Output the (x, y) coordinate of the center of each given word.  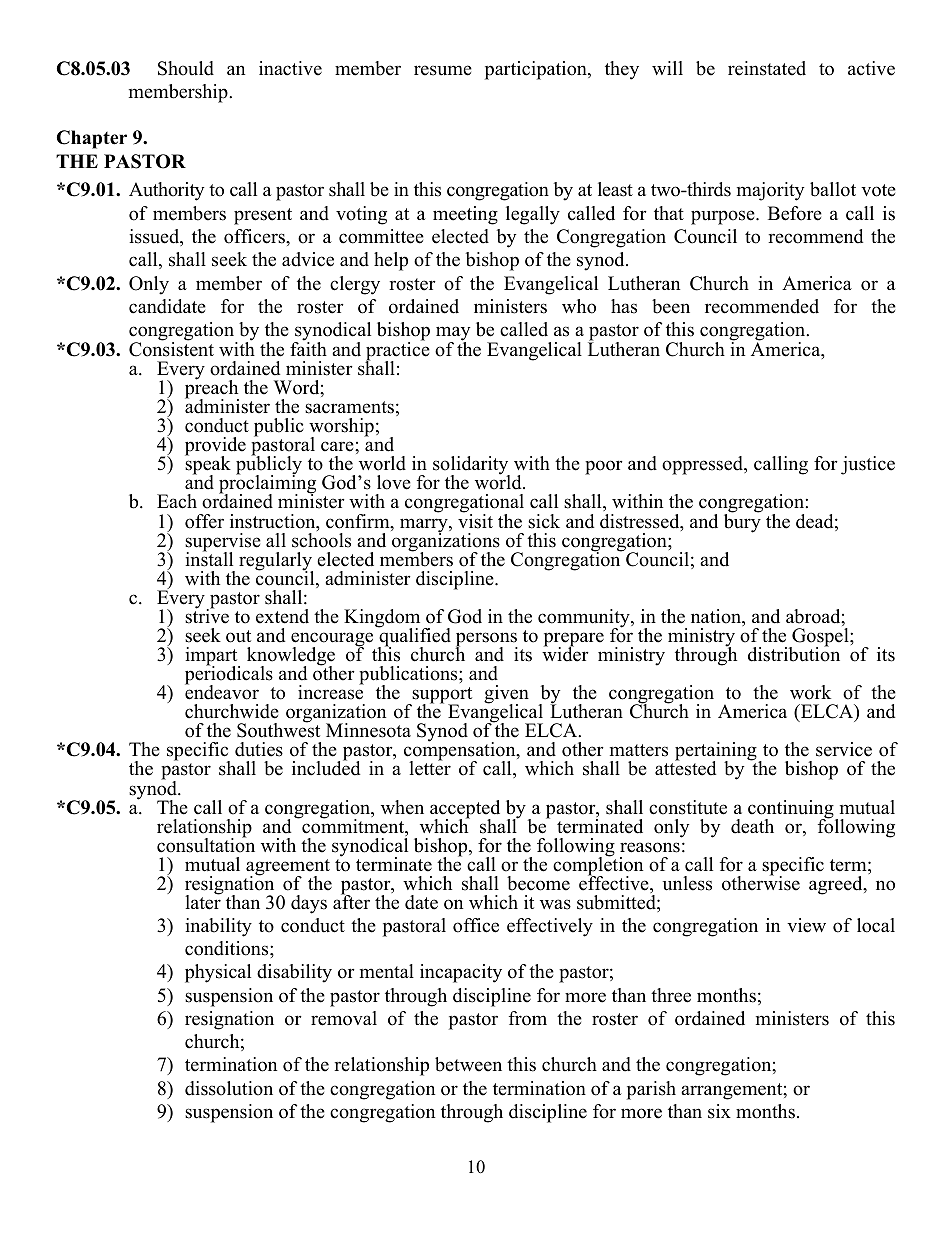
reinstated (767, 68)
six (719, 1111)
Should (186, 68)
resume (443, 70)
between (468, 1064)
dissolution (229, 1088)
